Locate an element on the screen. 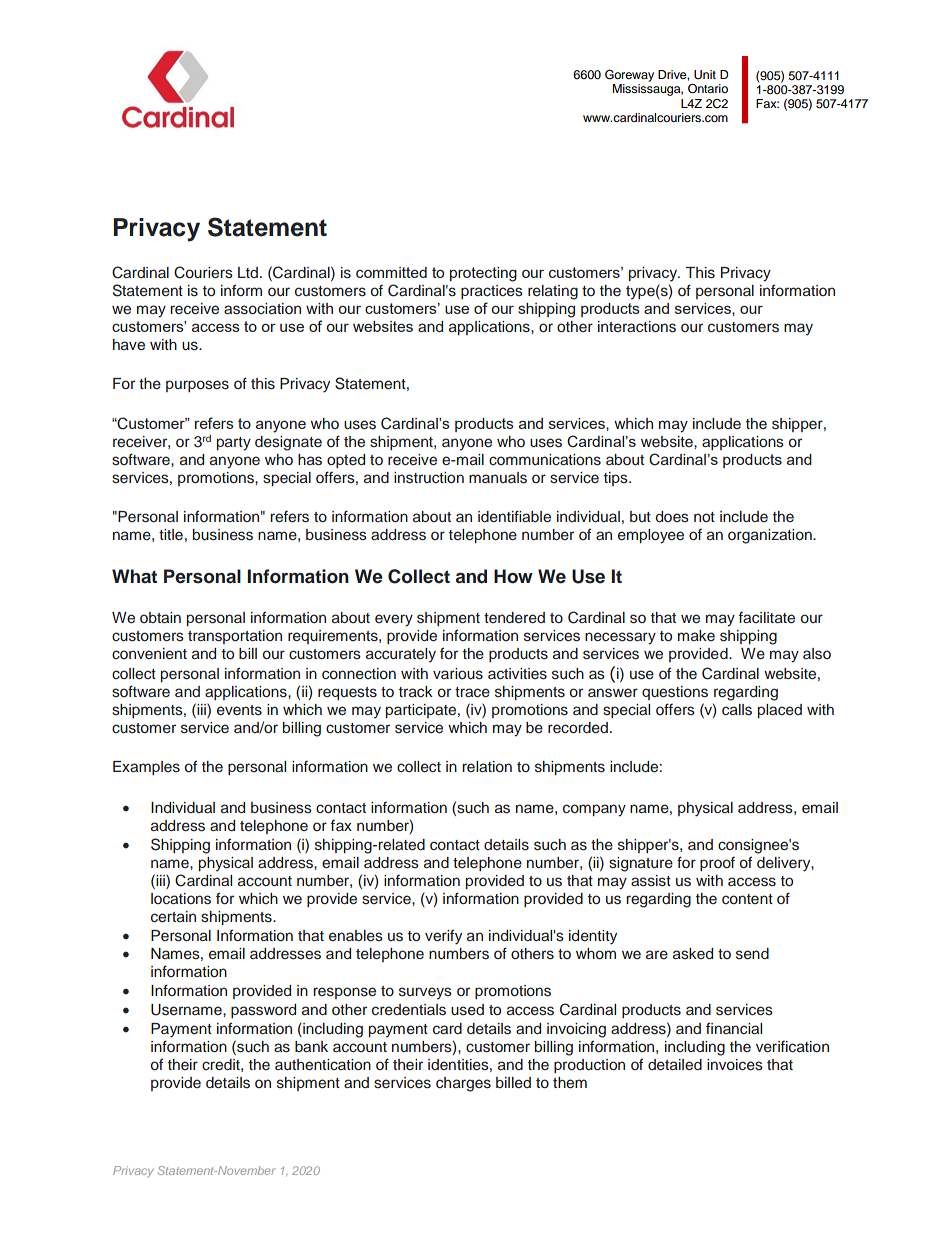 This screenshot has height=1233, width=952. events is located at coordinates (239, 710).
